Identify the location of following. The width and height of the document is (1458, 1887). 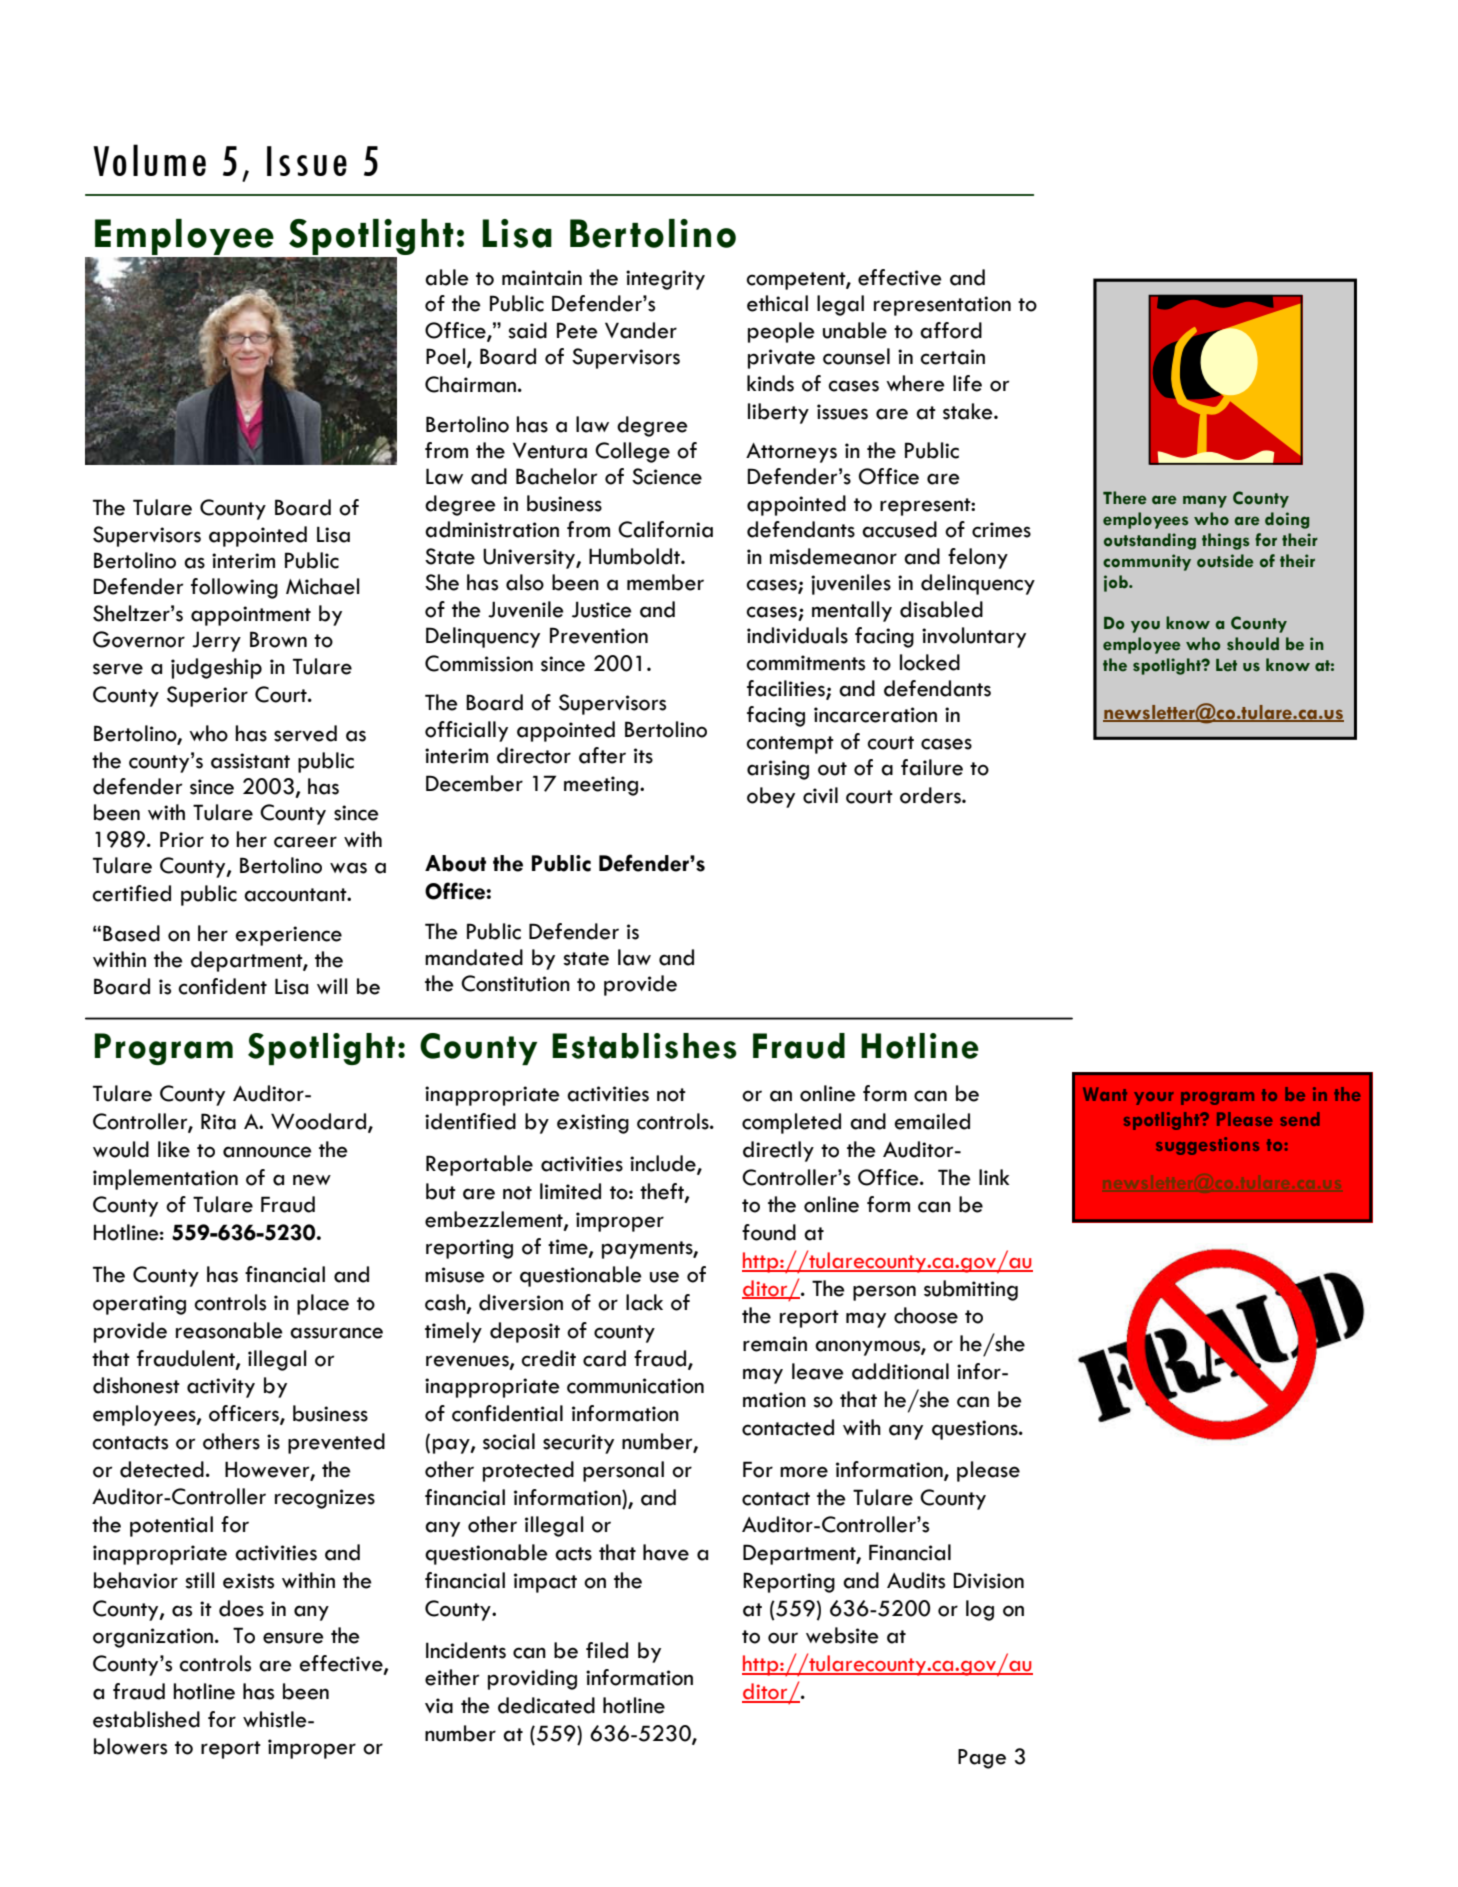
(234, 588).
